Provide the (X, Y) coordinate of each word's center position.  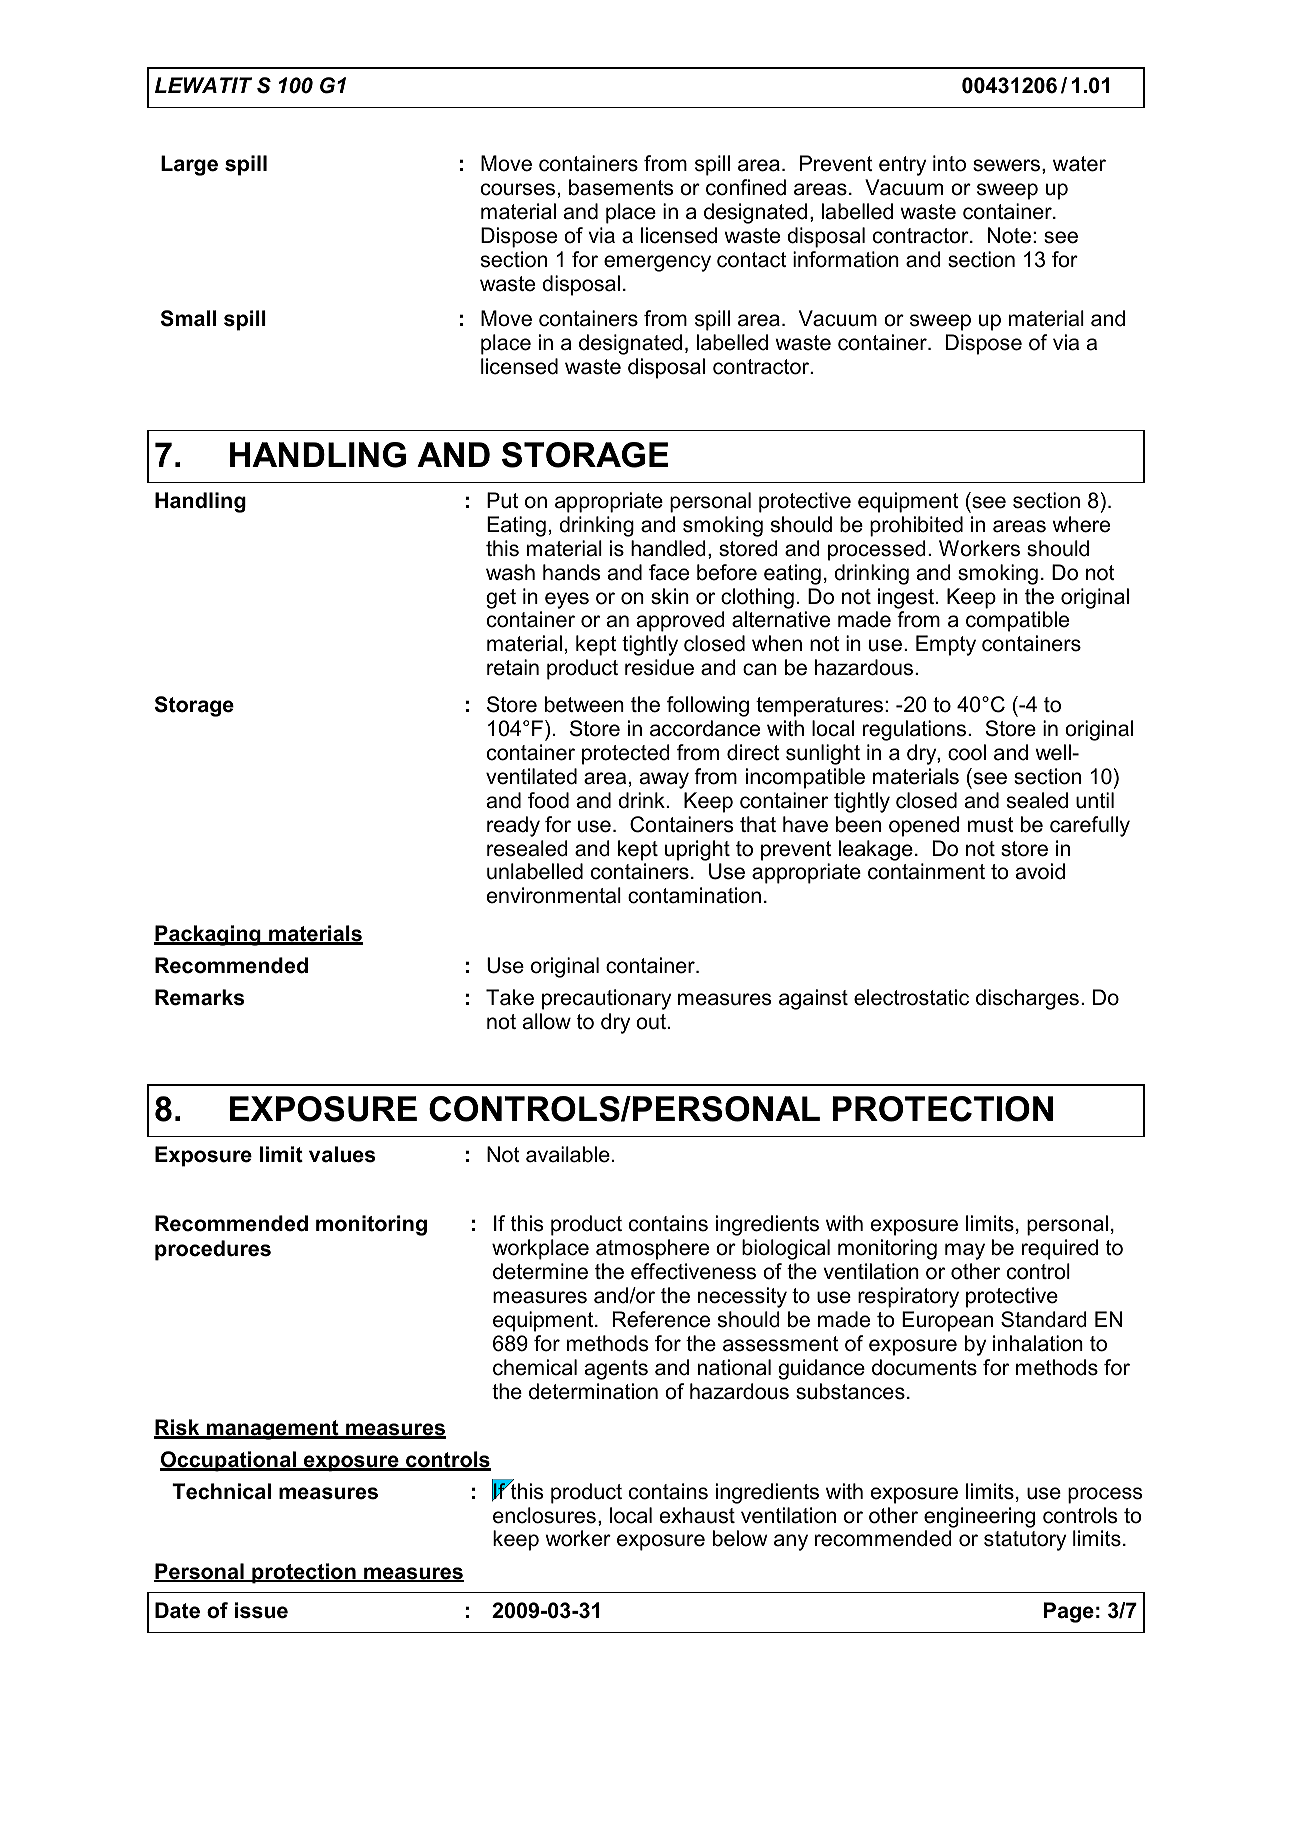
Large (189, 165)
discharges (1027, 999)
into (949, 163)
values (342, 1154)
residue (659, 667)
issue (261, 1610)
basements (621, 187)
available (568, 1154)
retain (513, 667)
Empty (946, 645)
